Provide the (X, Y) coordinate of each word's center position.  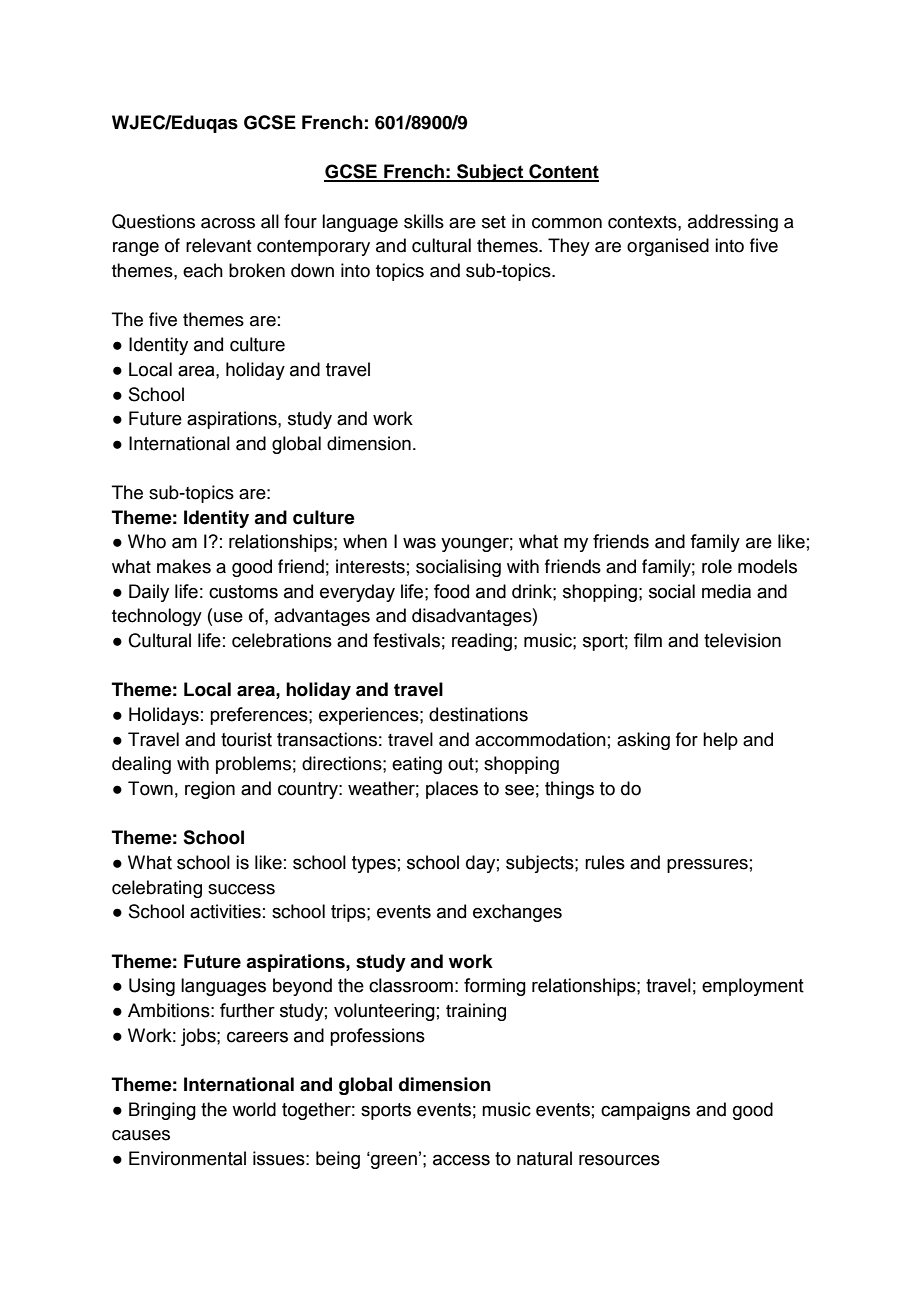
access (461, 1160)
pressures (707, 866)
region (210, 790)
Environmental (187, 1158)
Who (147, 541)
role (717, 566)
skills (424, 221)
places (452, 790)
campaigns (645, 1111)
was (419, 543)
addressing (733, 223)
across (228, 223)
